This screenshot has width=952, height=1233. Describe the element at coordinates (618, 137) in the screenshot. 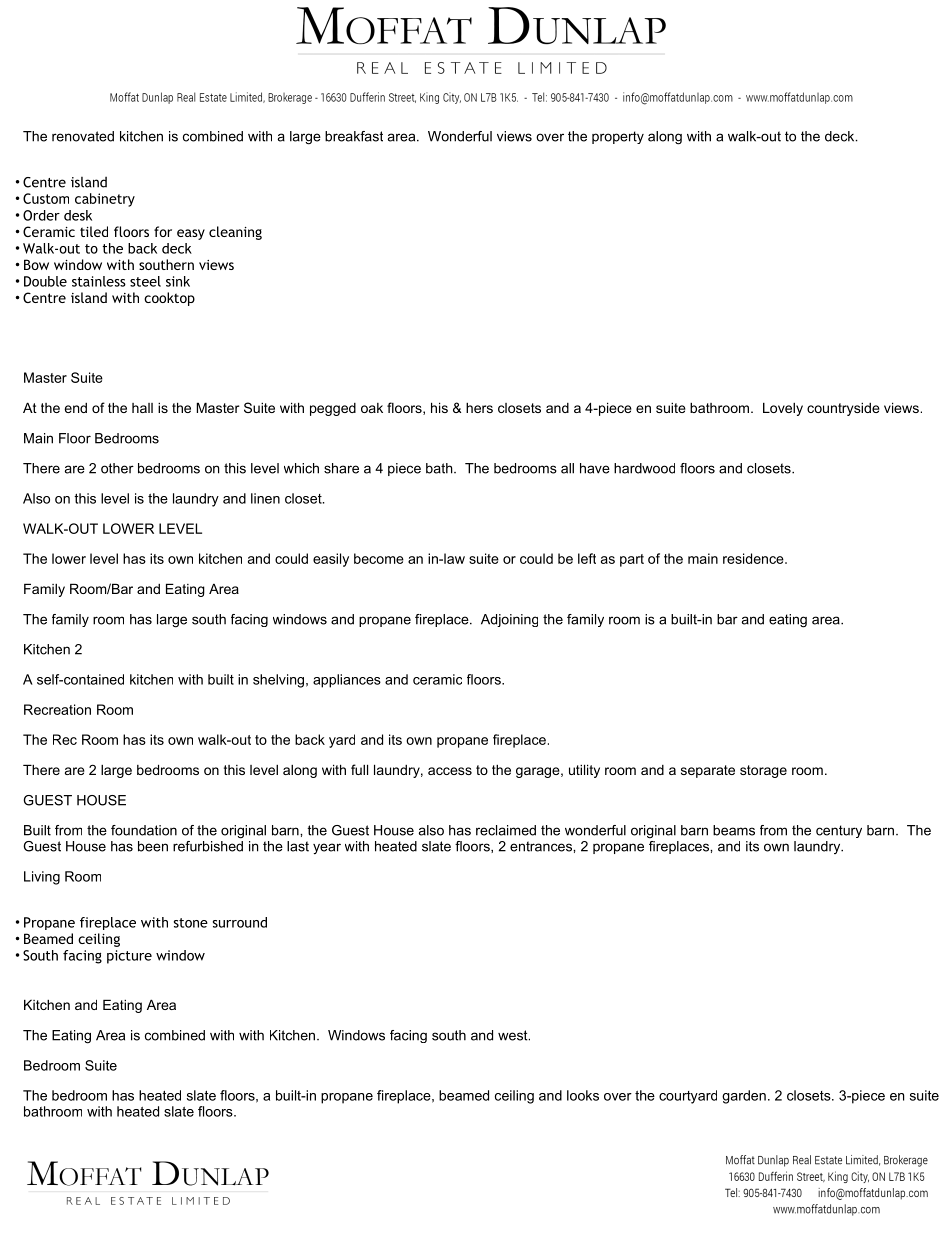

I see `property` at that location.
